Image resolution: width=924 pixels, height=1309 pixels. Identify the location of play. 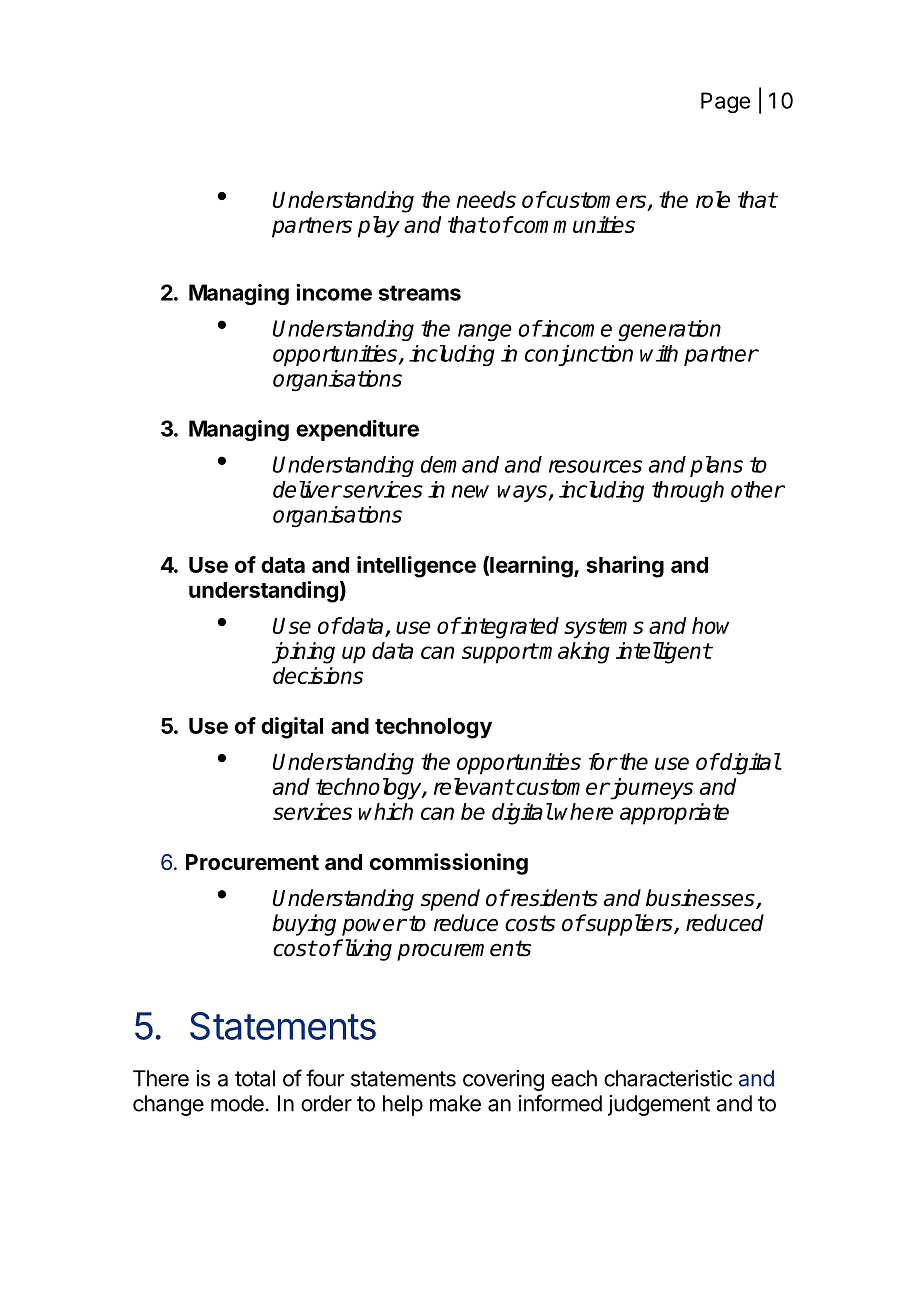
(379, 227).
